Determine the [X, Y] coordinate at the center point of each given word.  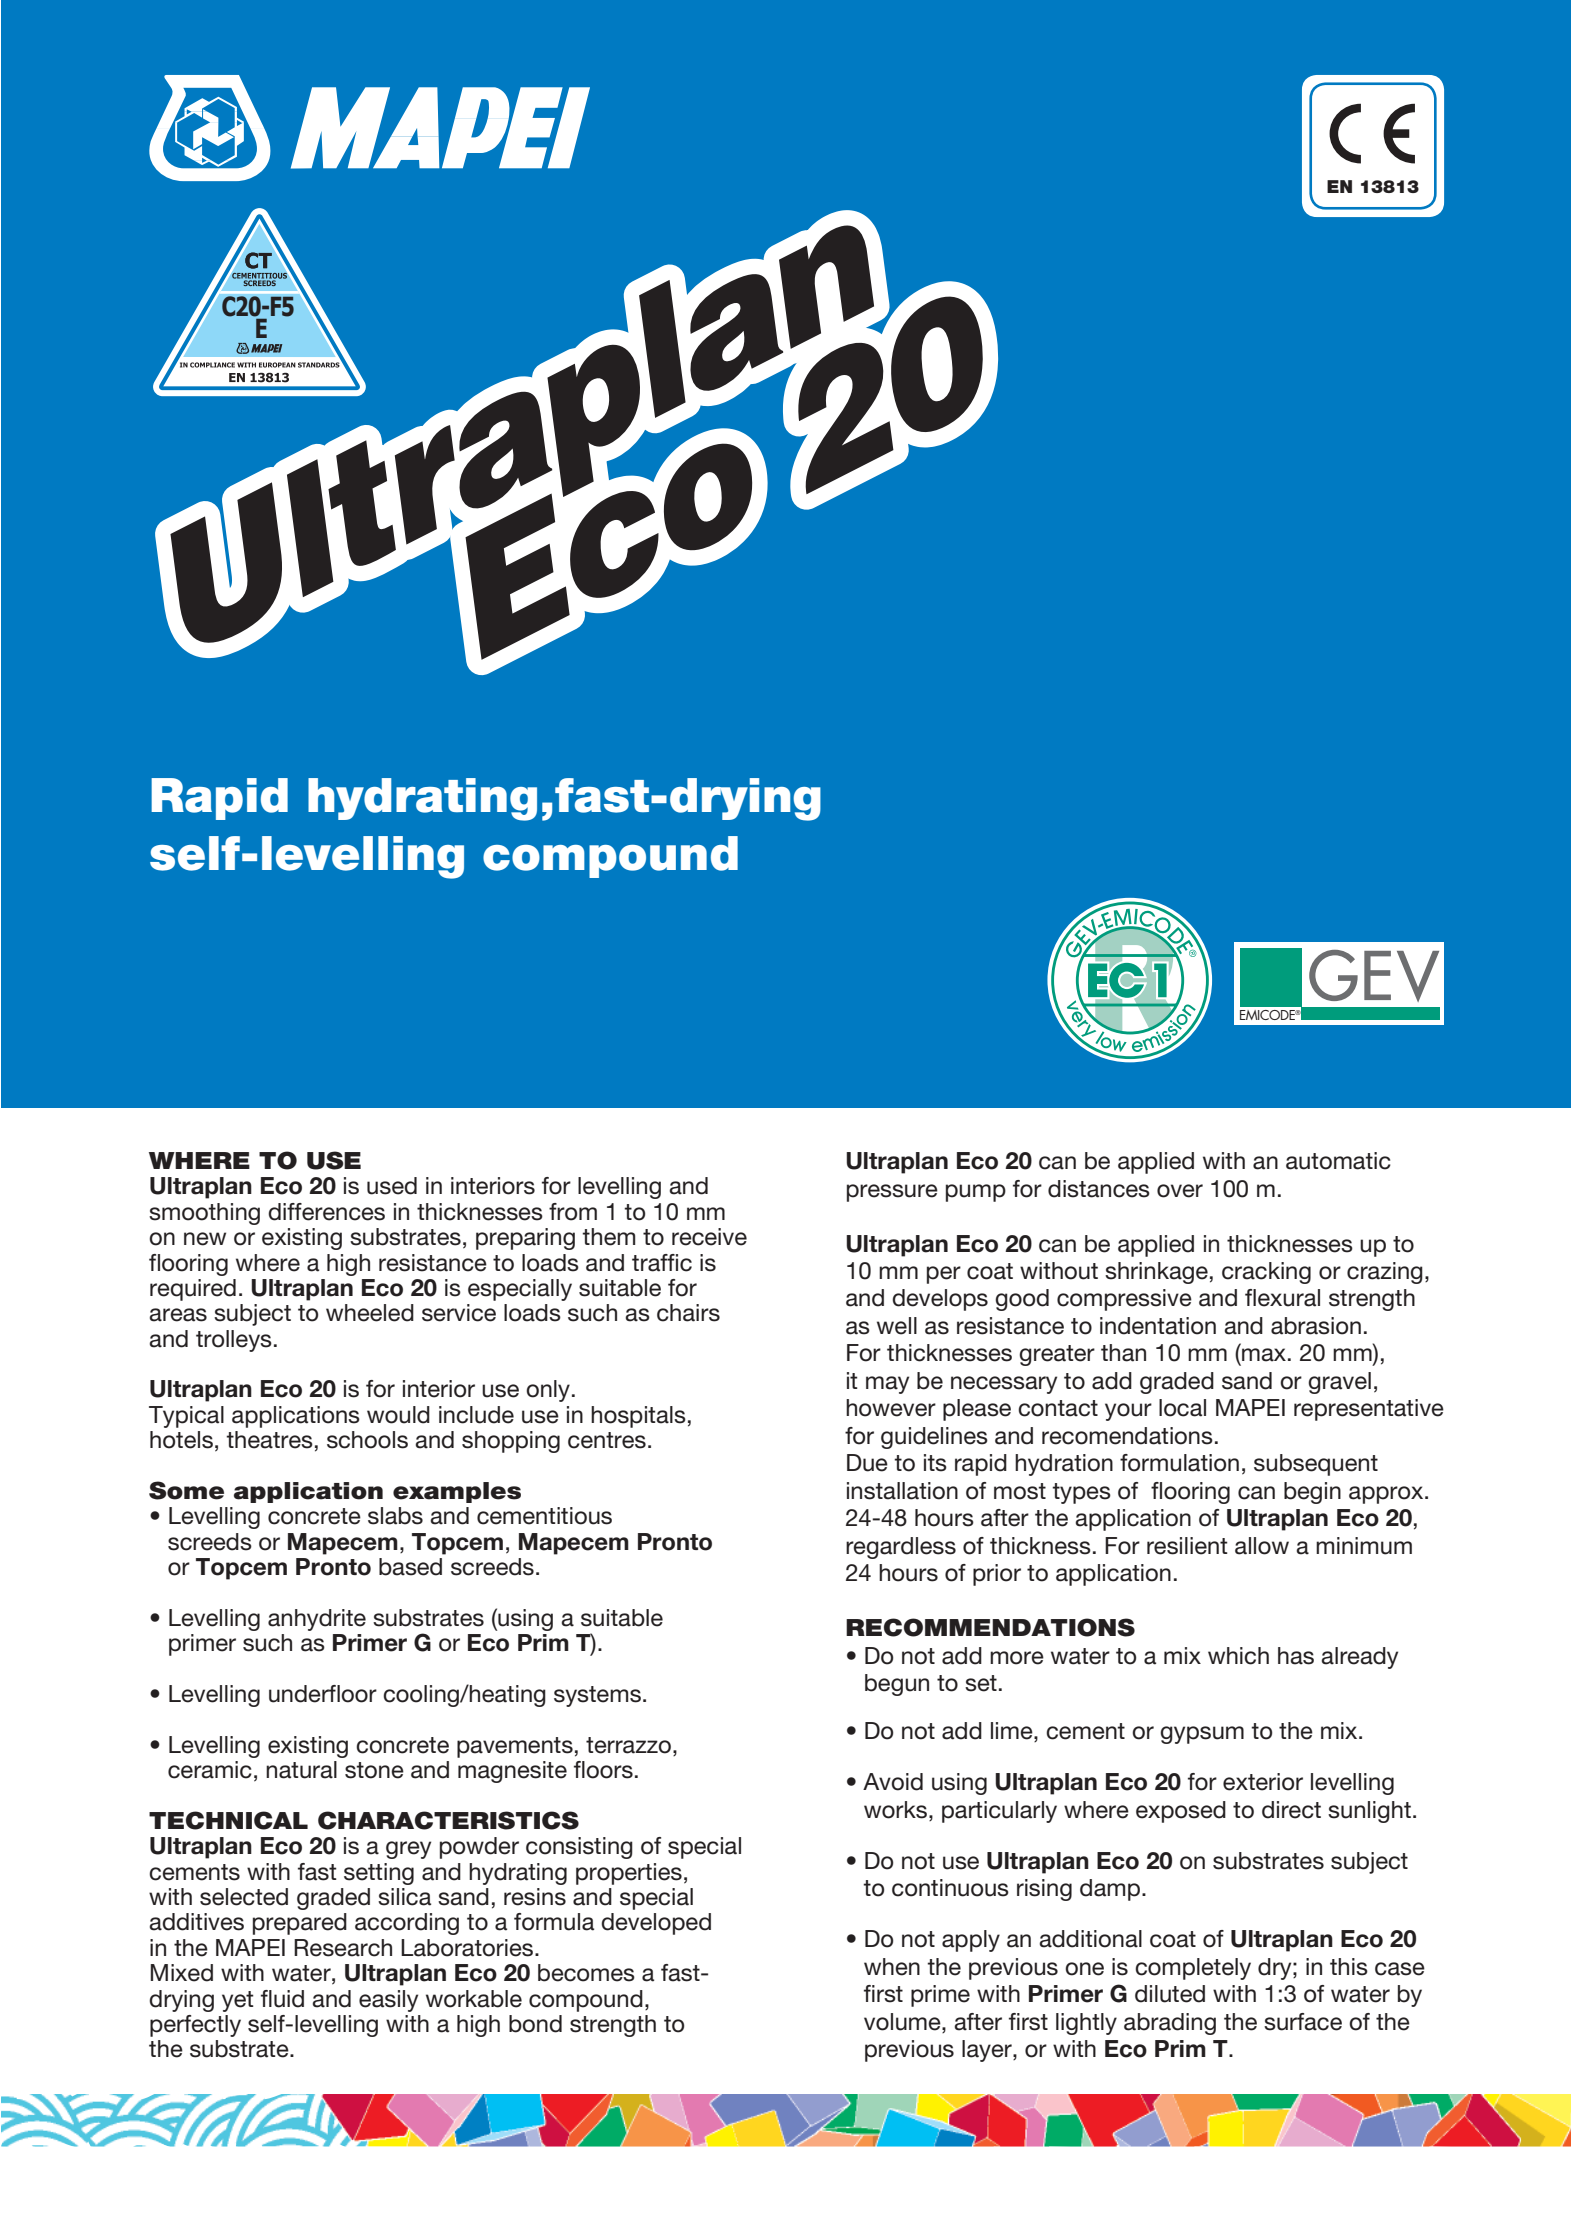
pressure [892, 1193]
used [392, 1186]
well [897, 1326]
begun [897, 1685]
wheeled [370, 1313]
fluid [282, 1999]
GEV [1374, 976]
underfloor [323, 1694]
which [1238, 1656]
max [1264, 1355]
